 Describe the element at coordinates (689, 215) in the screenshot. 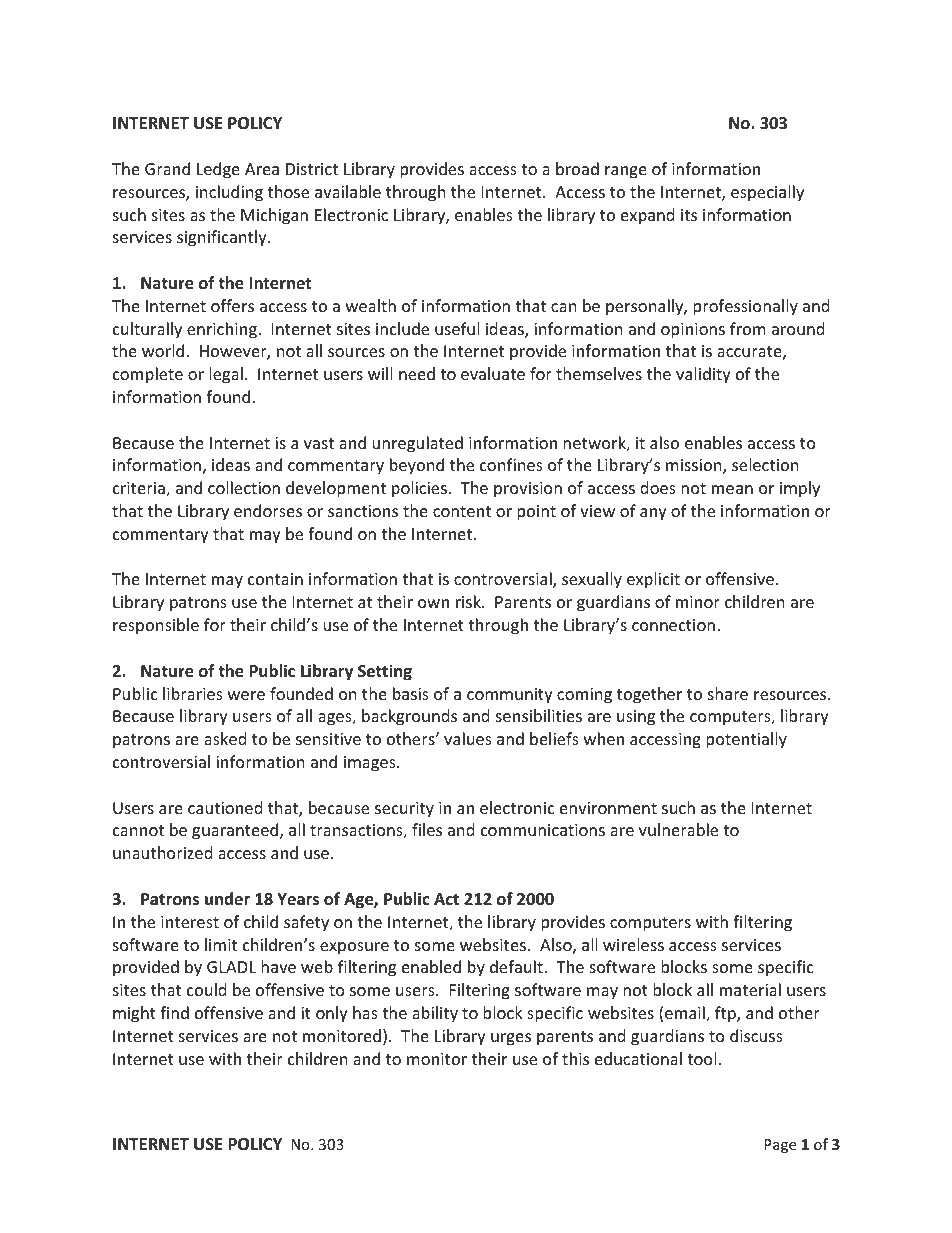

I see `its` at that location.
